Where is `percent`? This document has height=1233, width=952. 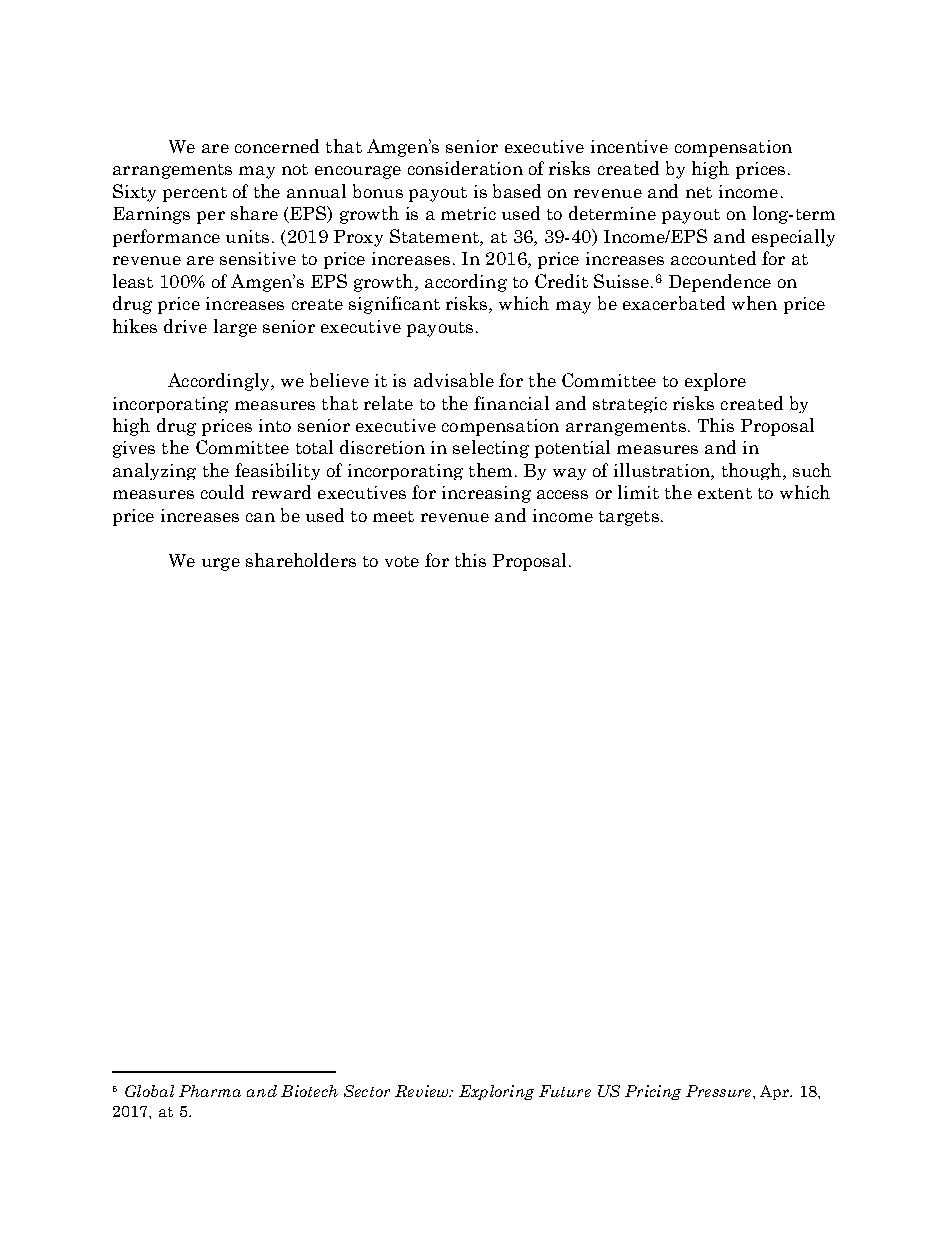
percent is located at coordinates (195, 194).
